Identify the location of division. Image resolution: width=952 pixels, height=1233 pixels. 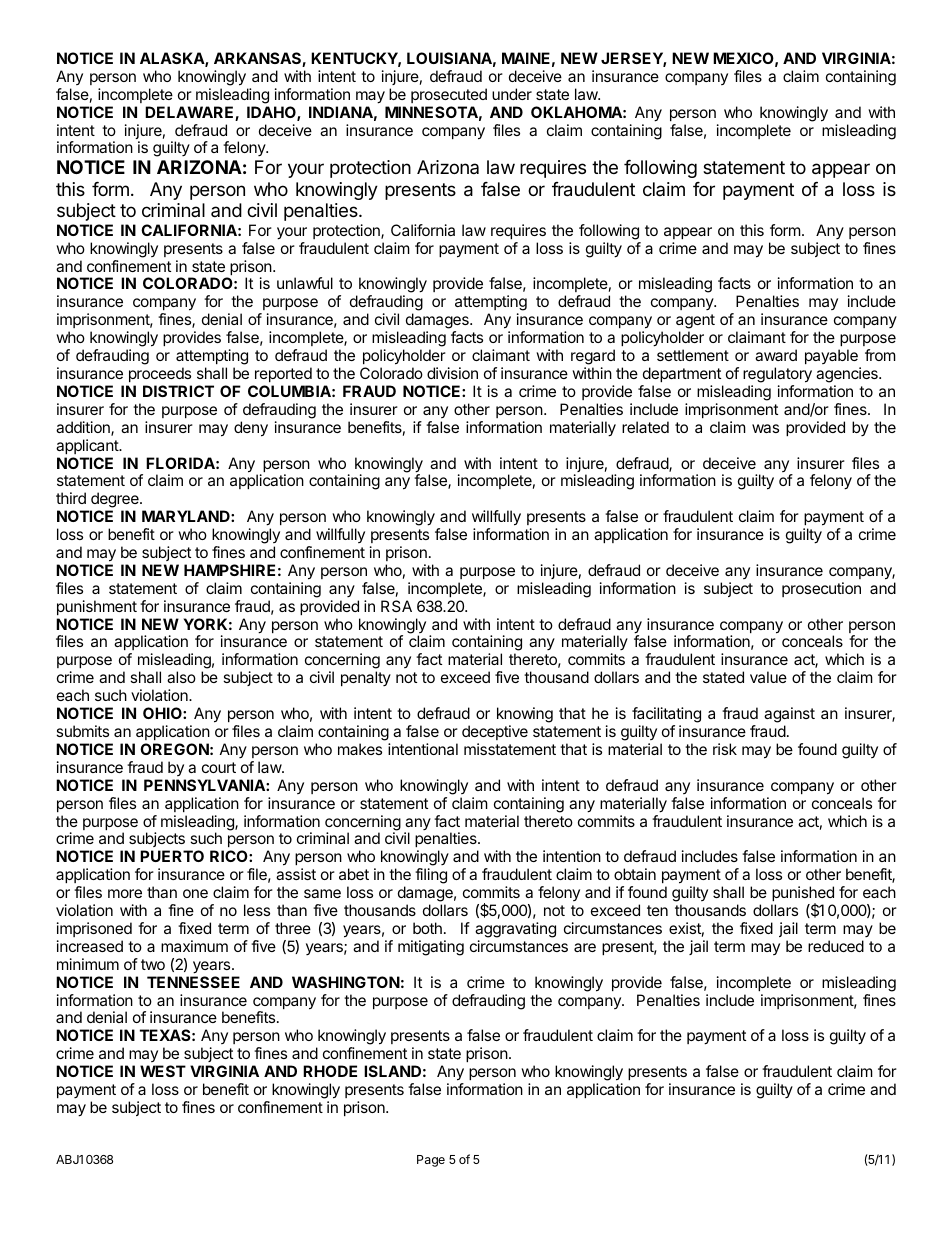
(452, 373).
